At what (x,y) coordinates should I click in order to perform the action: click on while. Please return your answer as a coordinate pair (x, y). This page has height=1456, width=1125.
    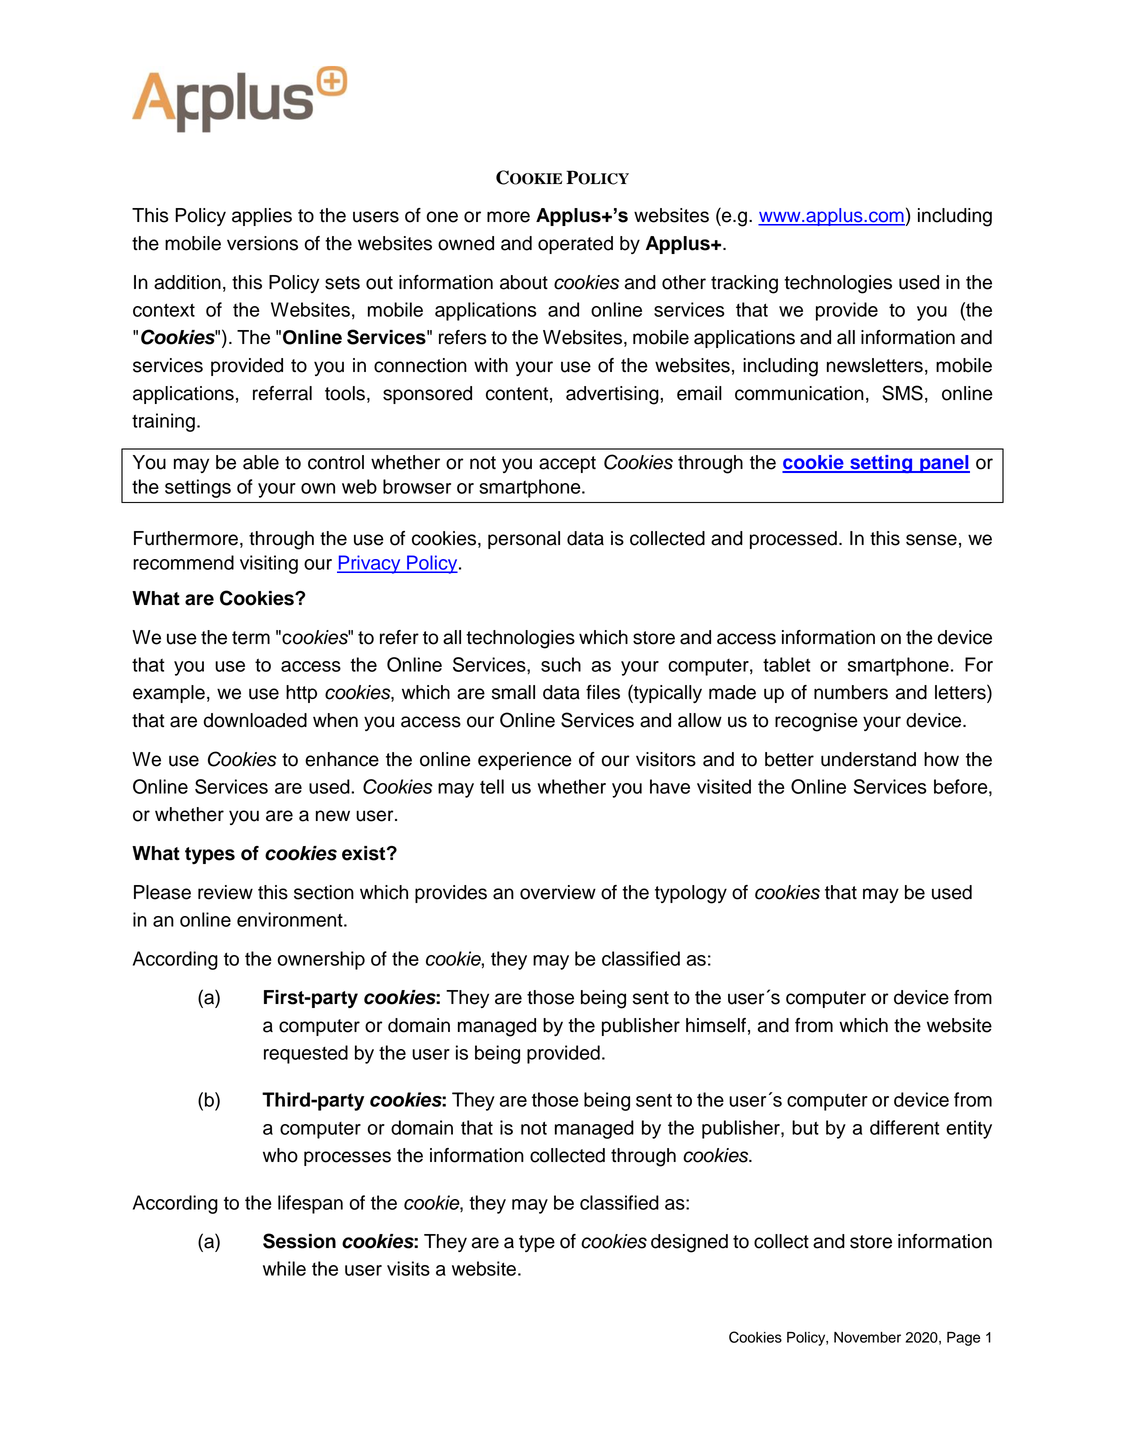
    Looking at the image, I should click on (284, 1268).
